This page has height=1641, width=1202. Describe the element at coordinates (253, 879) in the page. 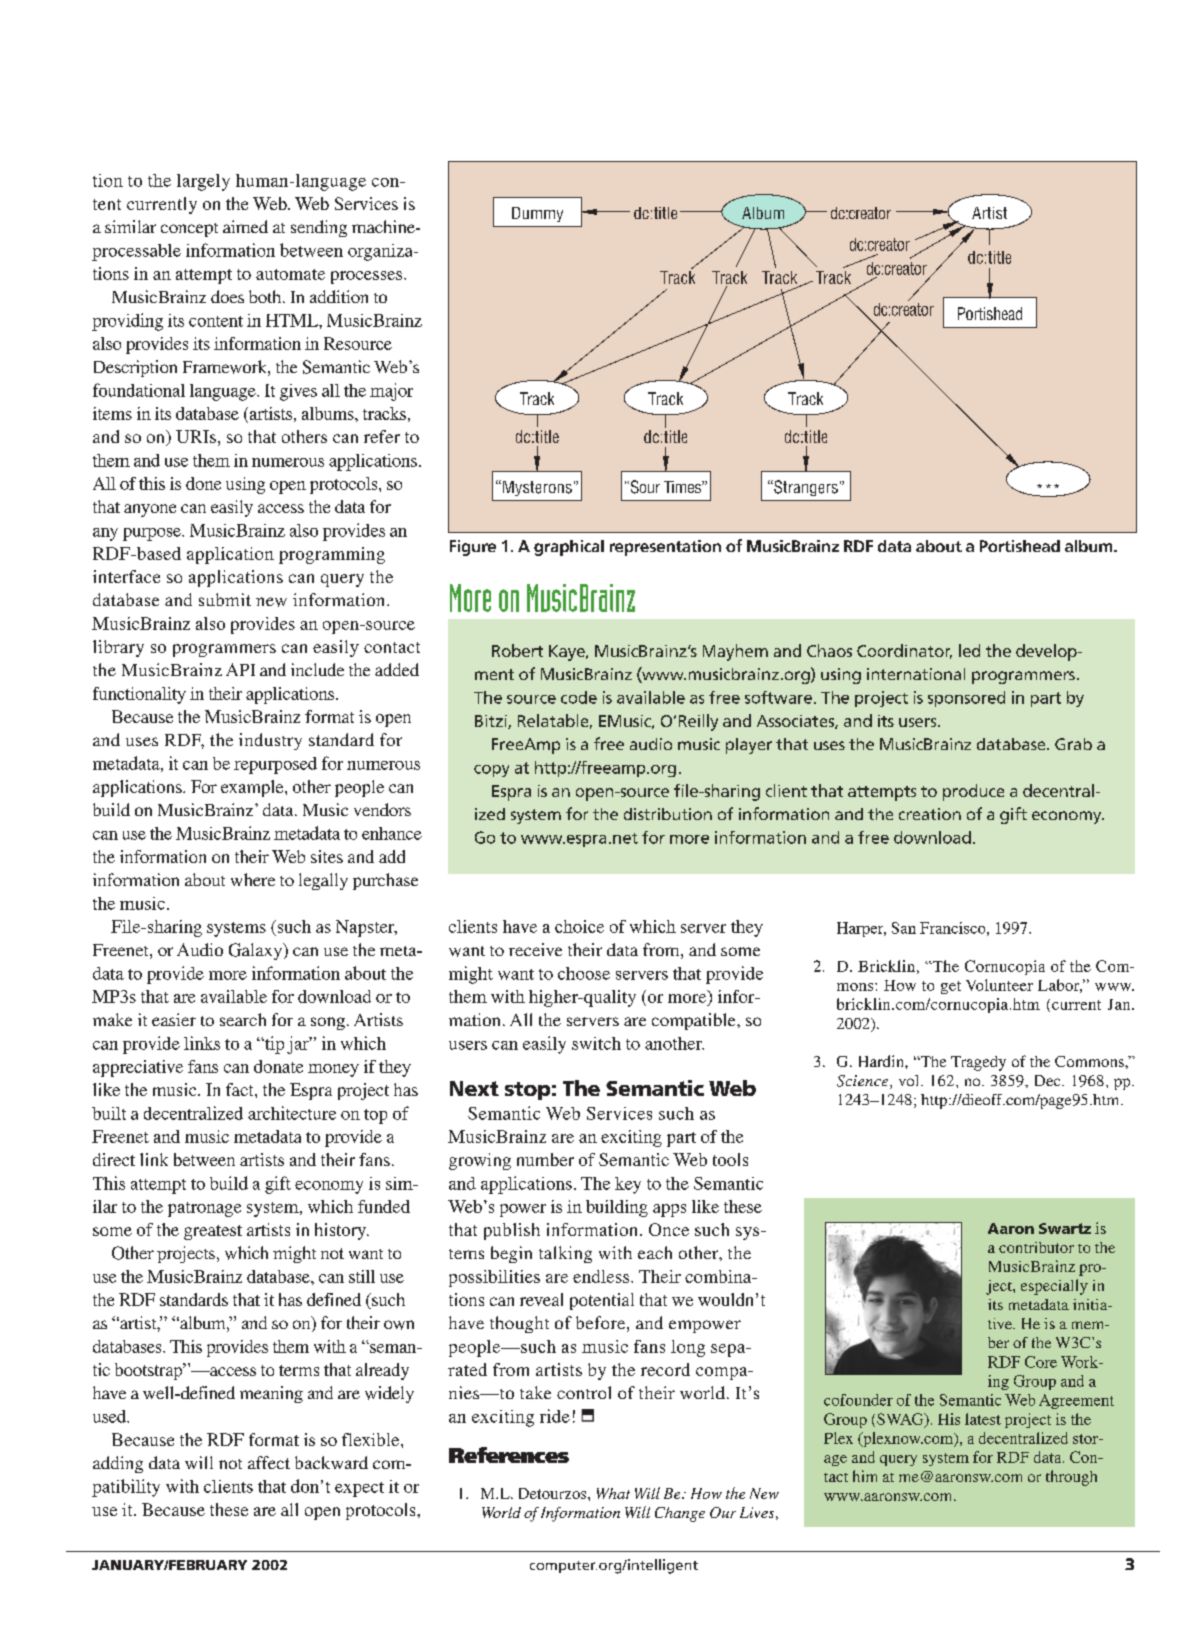

I see `where` at that location.
